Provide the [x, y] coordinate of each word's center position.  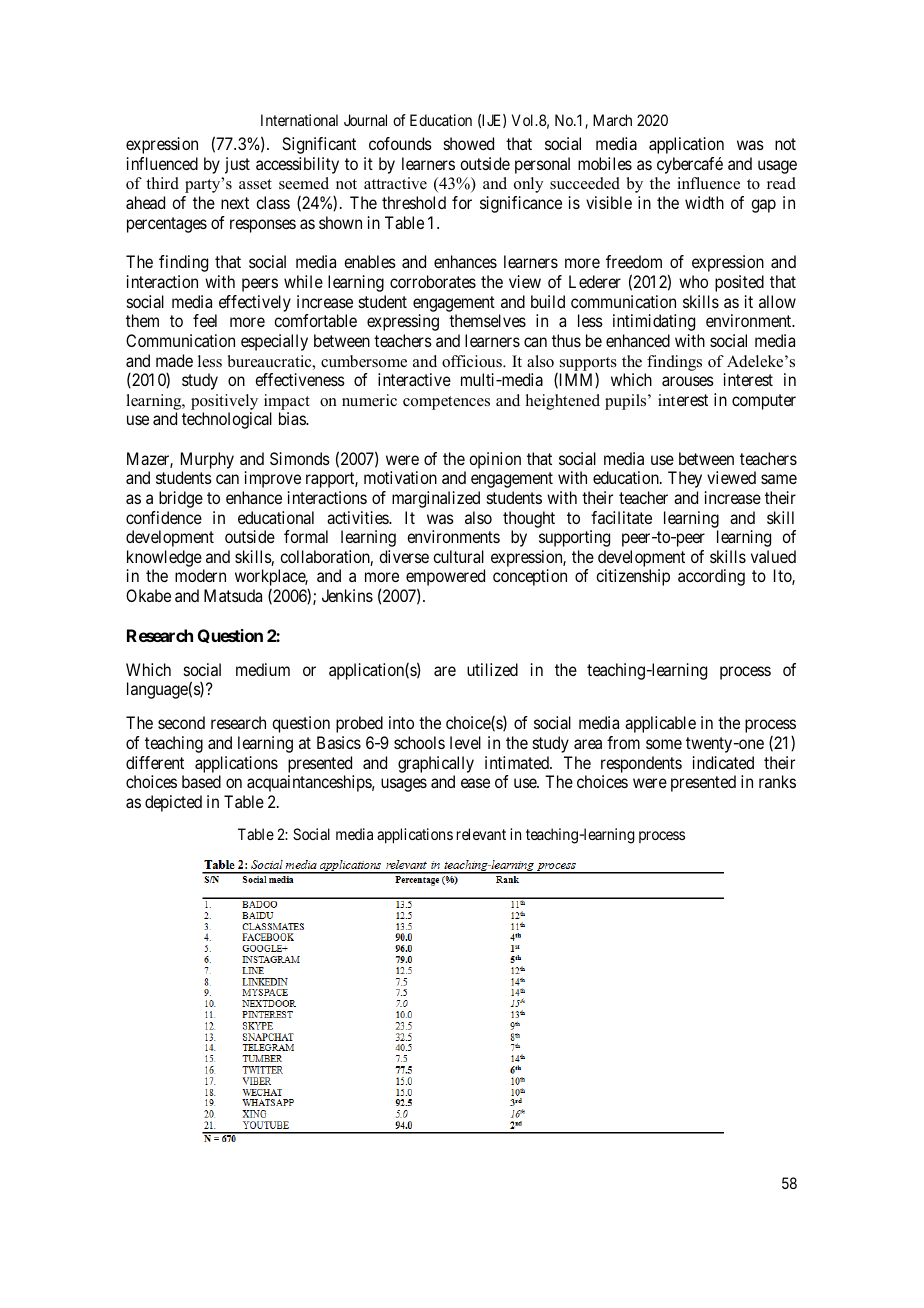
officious [473, 361]
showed [469, 143]
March [612, 120]
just [237, 165]
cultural [458, 556]
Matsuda [233, 595]
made [174, 360]
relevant [481, 834]
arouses [688, 381]
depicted [173, 803]
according [711, 577]
